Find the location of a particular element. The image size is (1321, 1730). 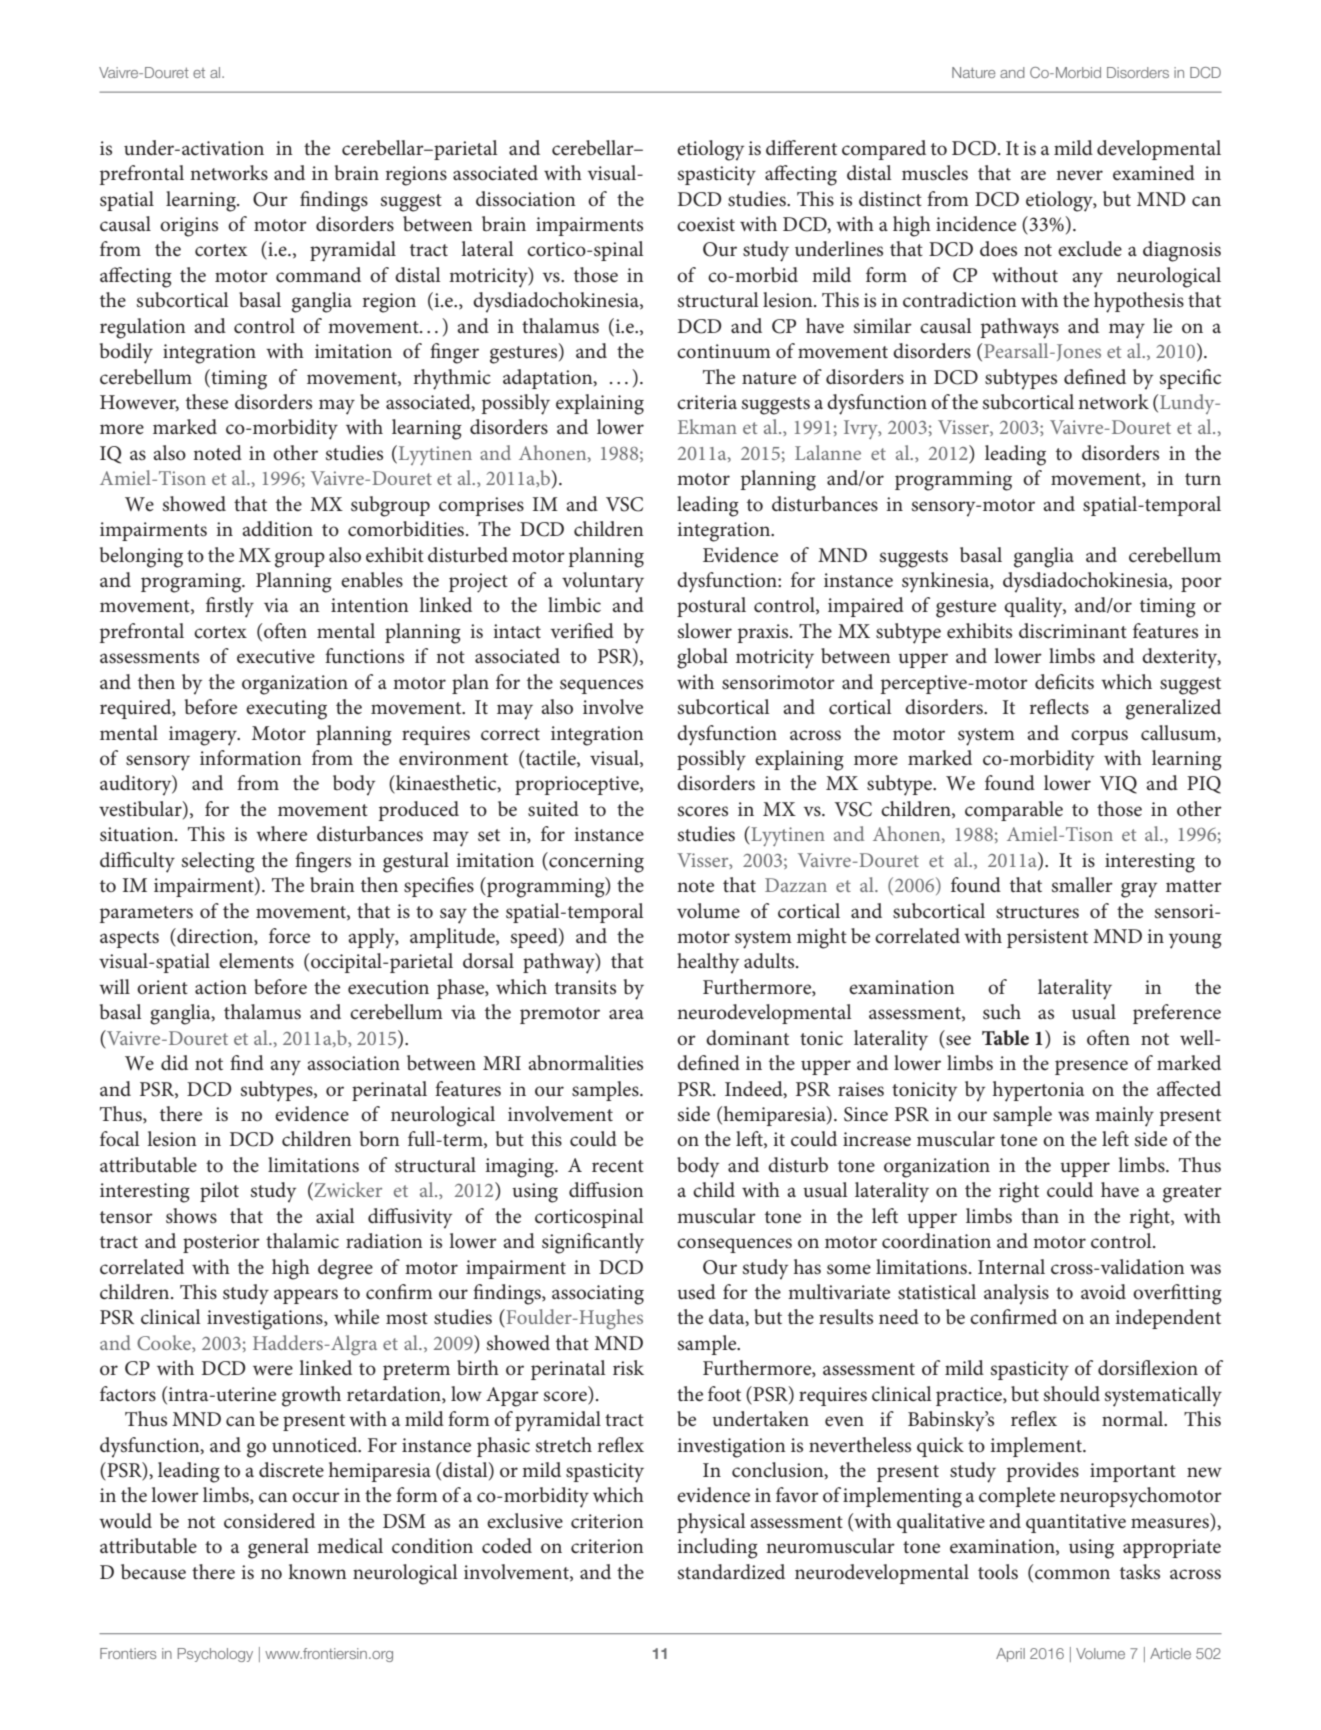

origins is located at coordinates (189, 227).
